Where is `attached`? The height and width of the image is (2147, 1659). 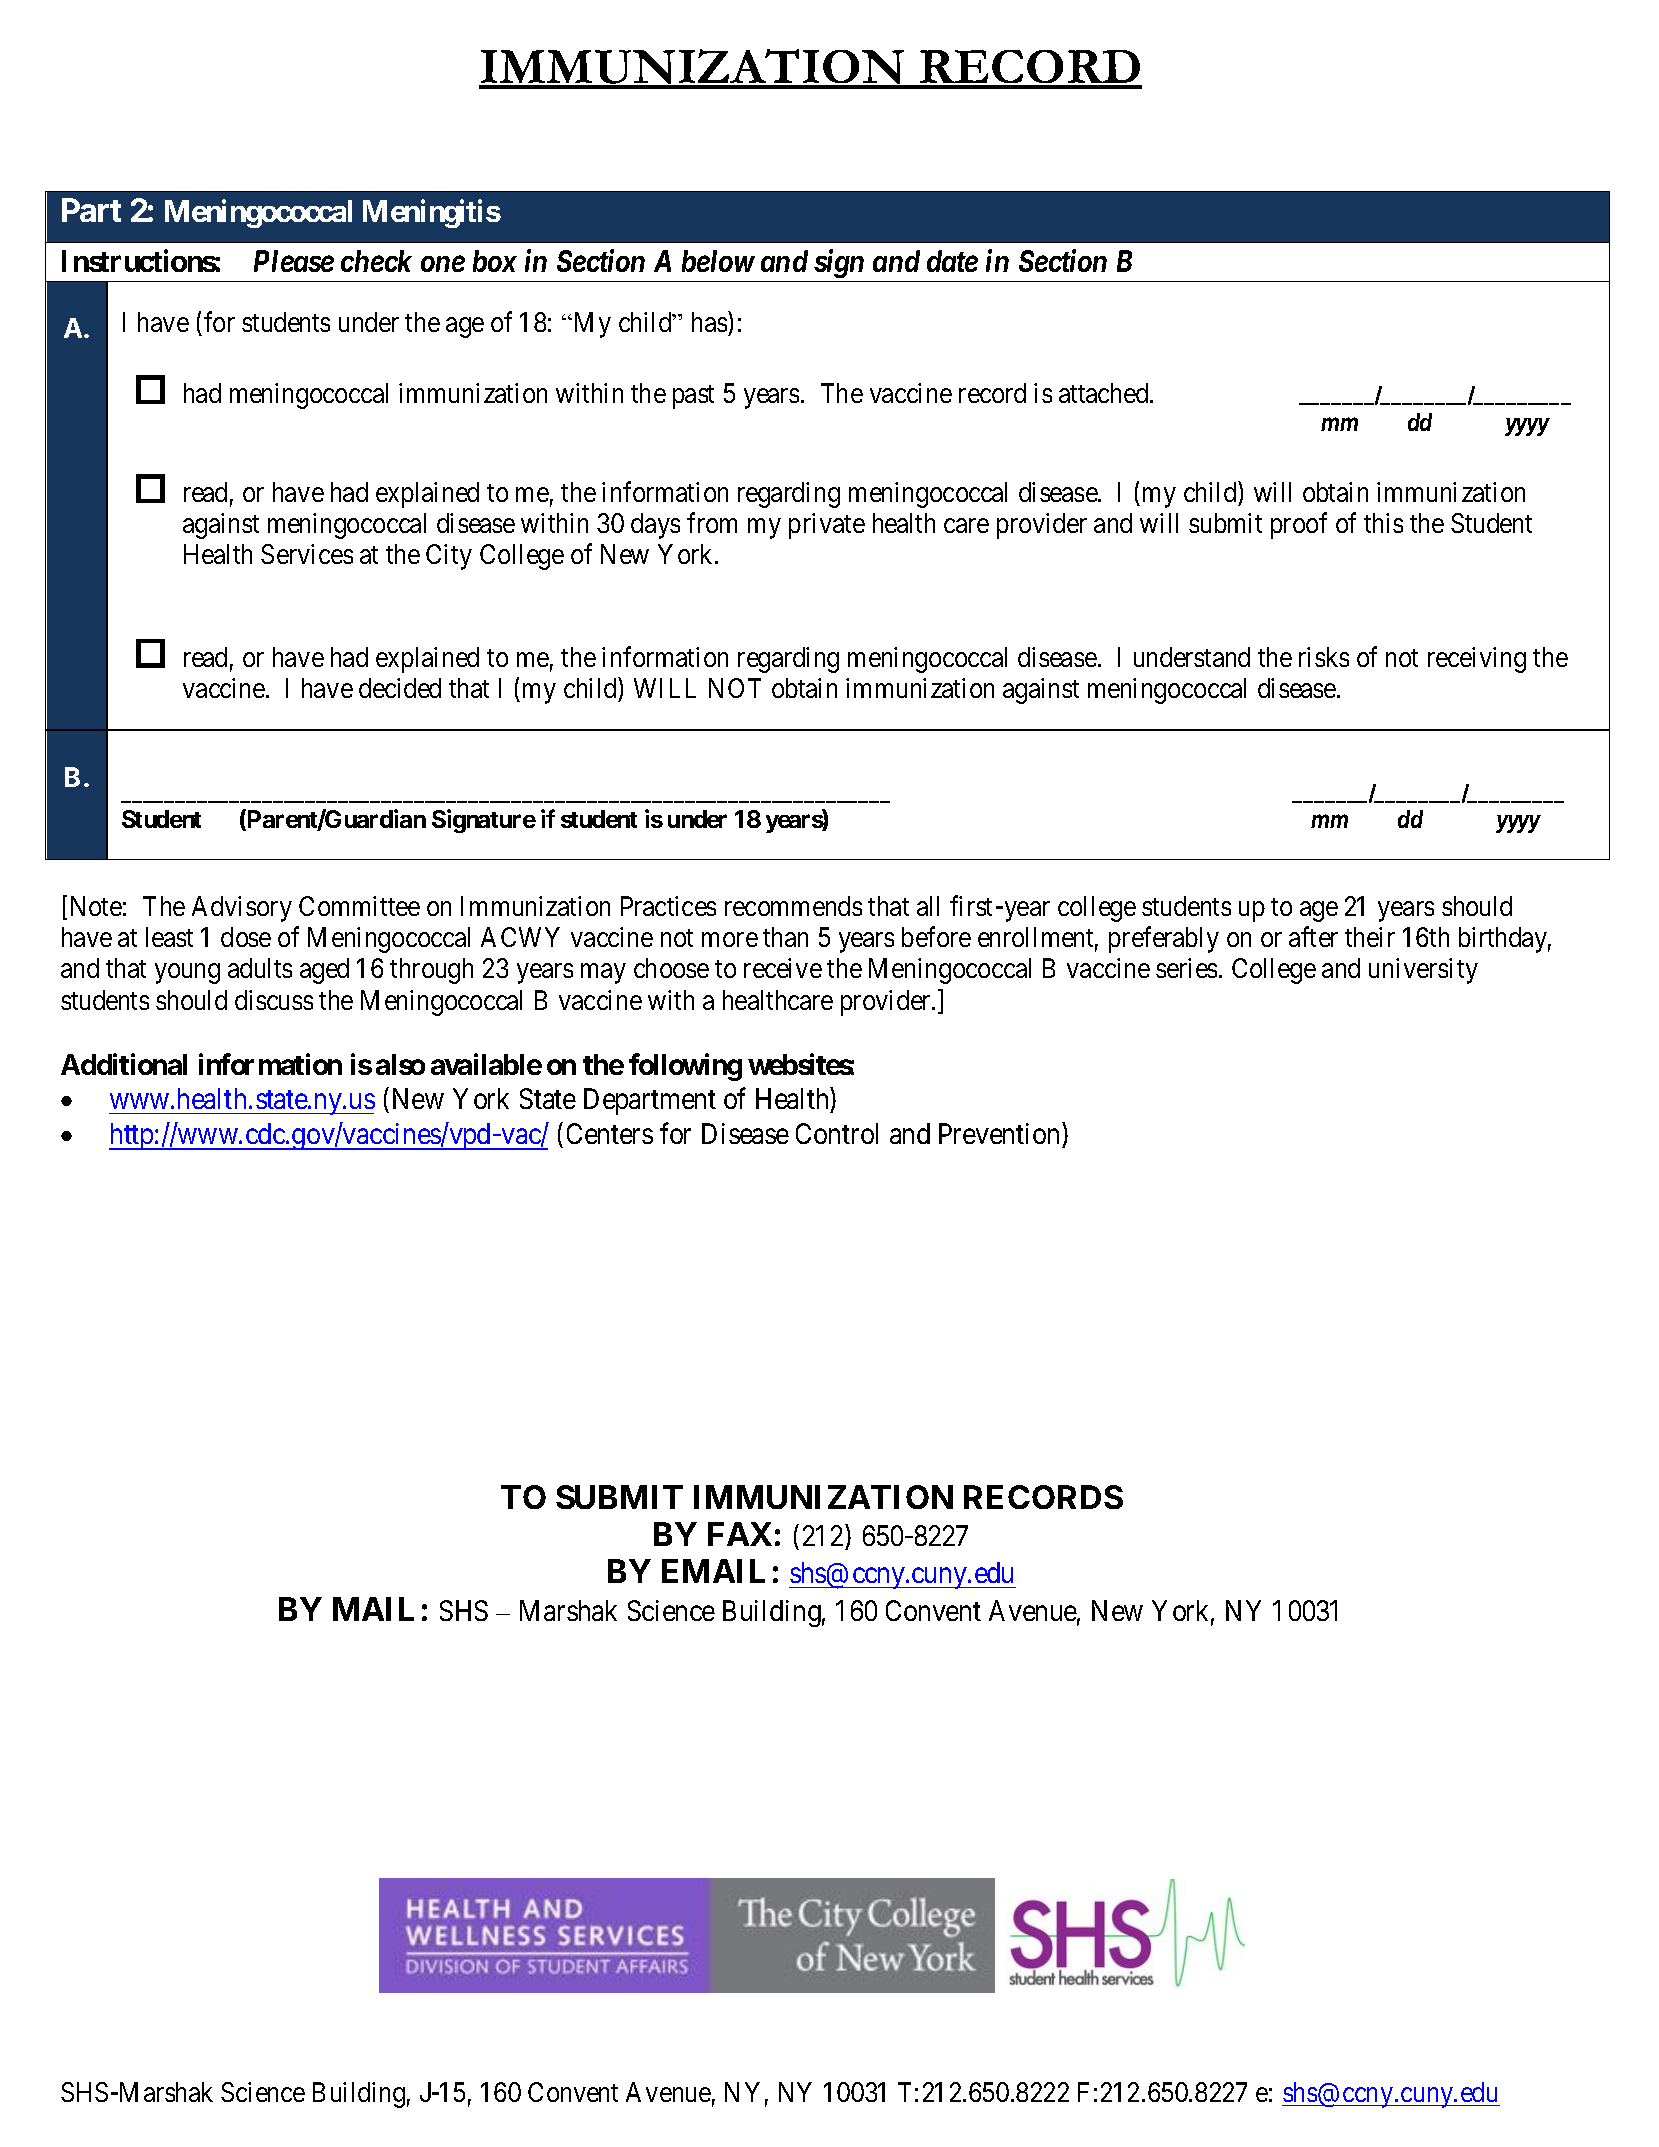
attached is located at coordinates (1105, 393).
